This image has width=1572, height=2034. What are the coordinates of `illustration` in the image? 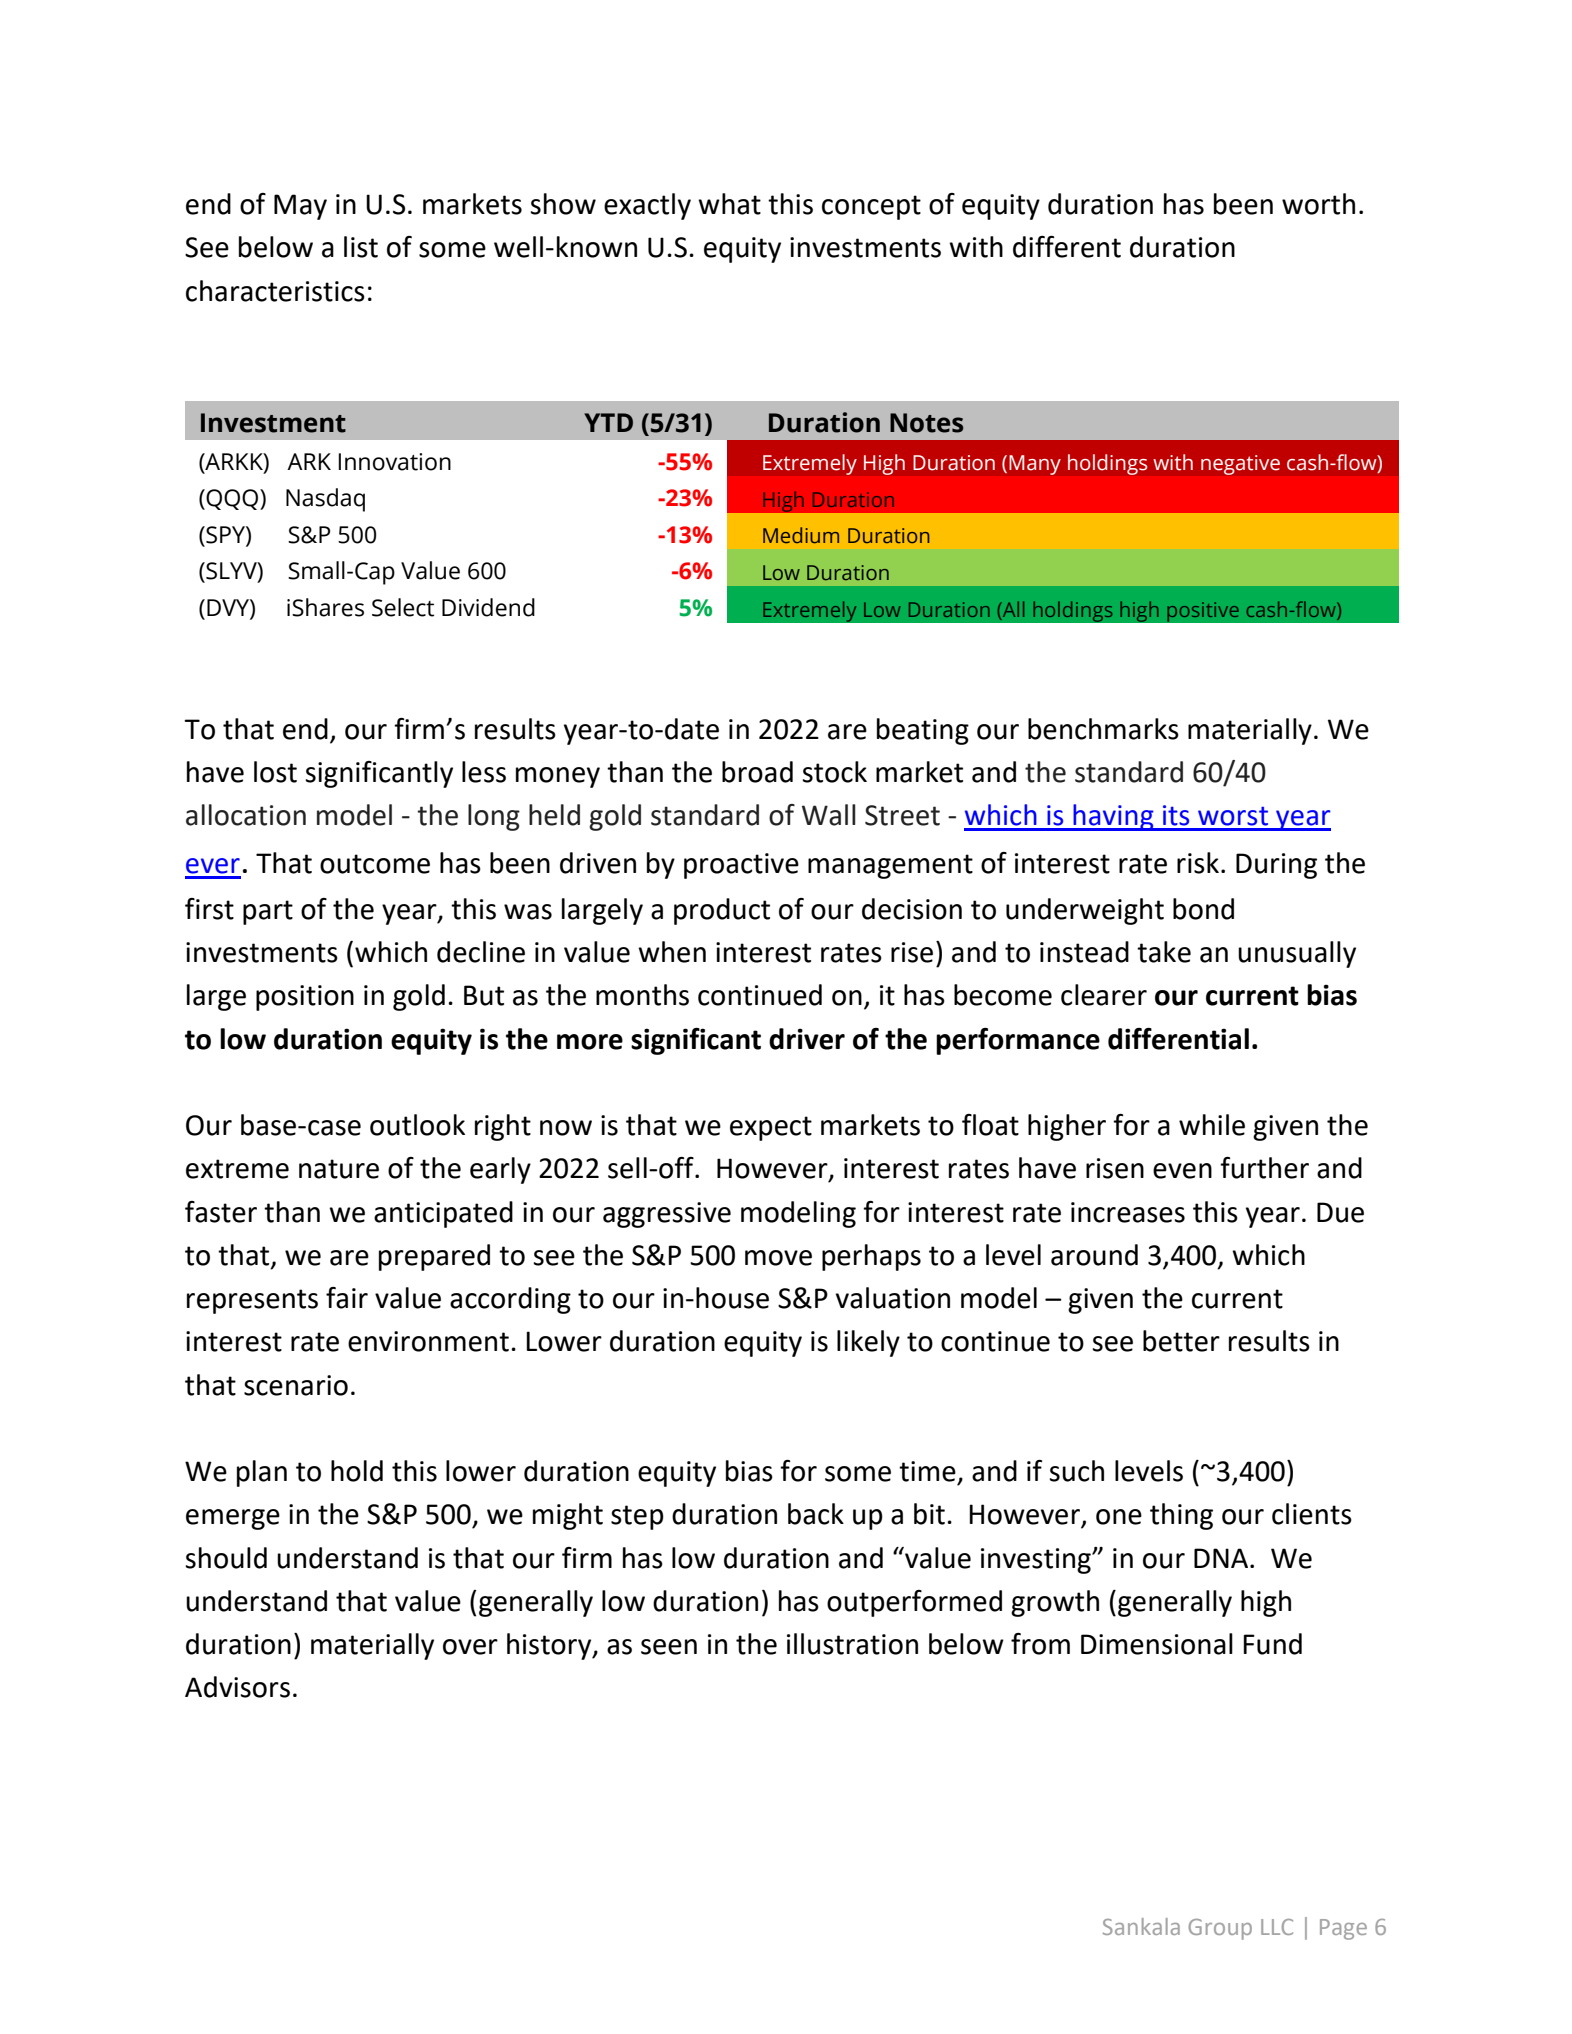 It's located at (852, 1644).
